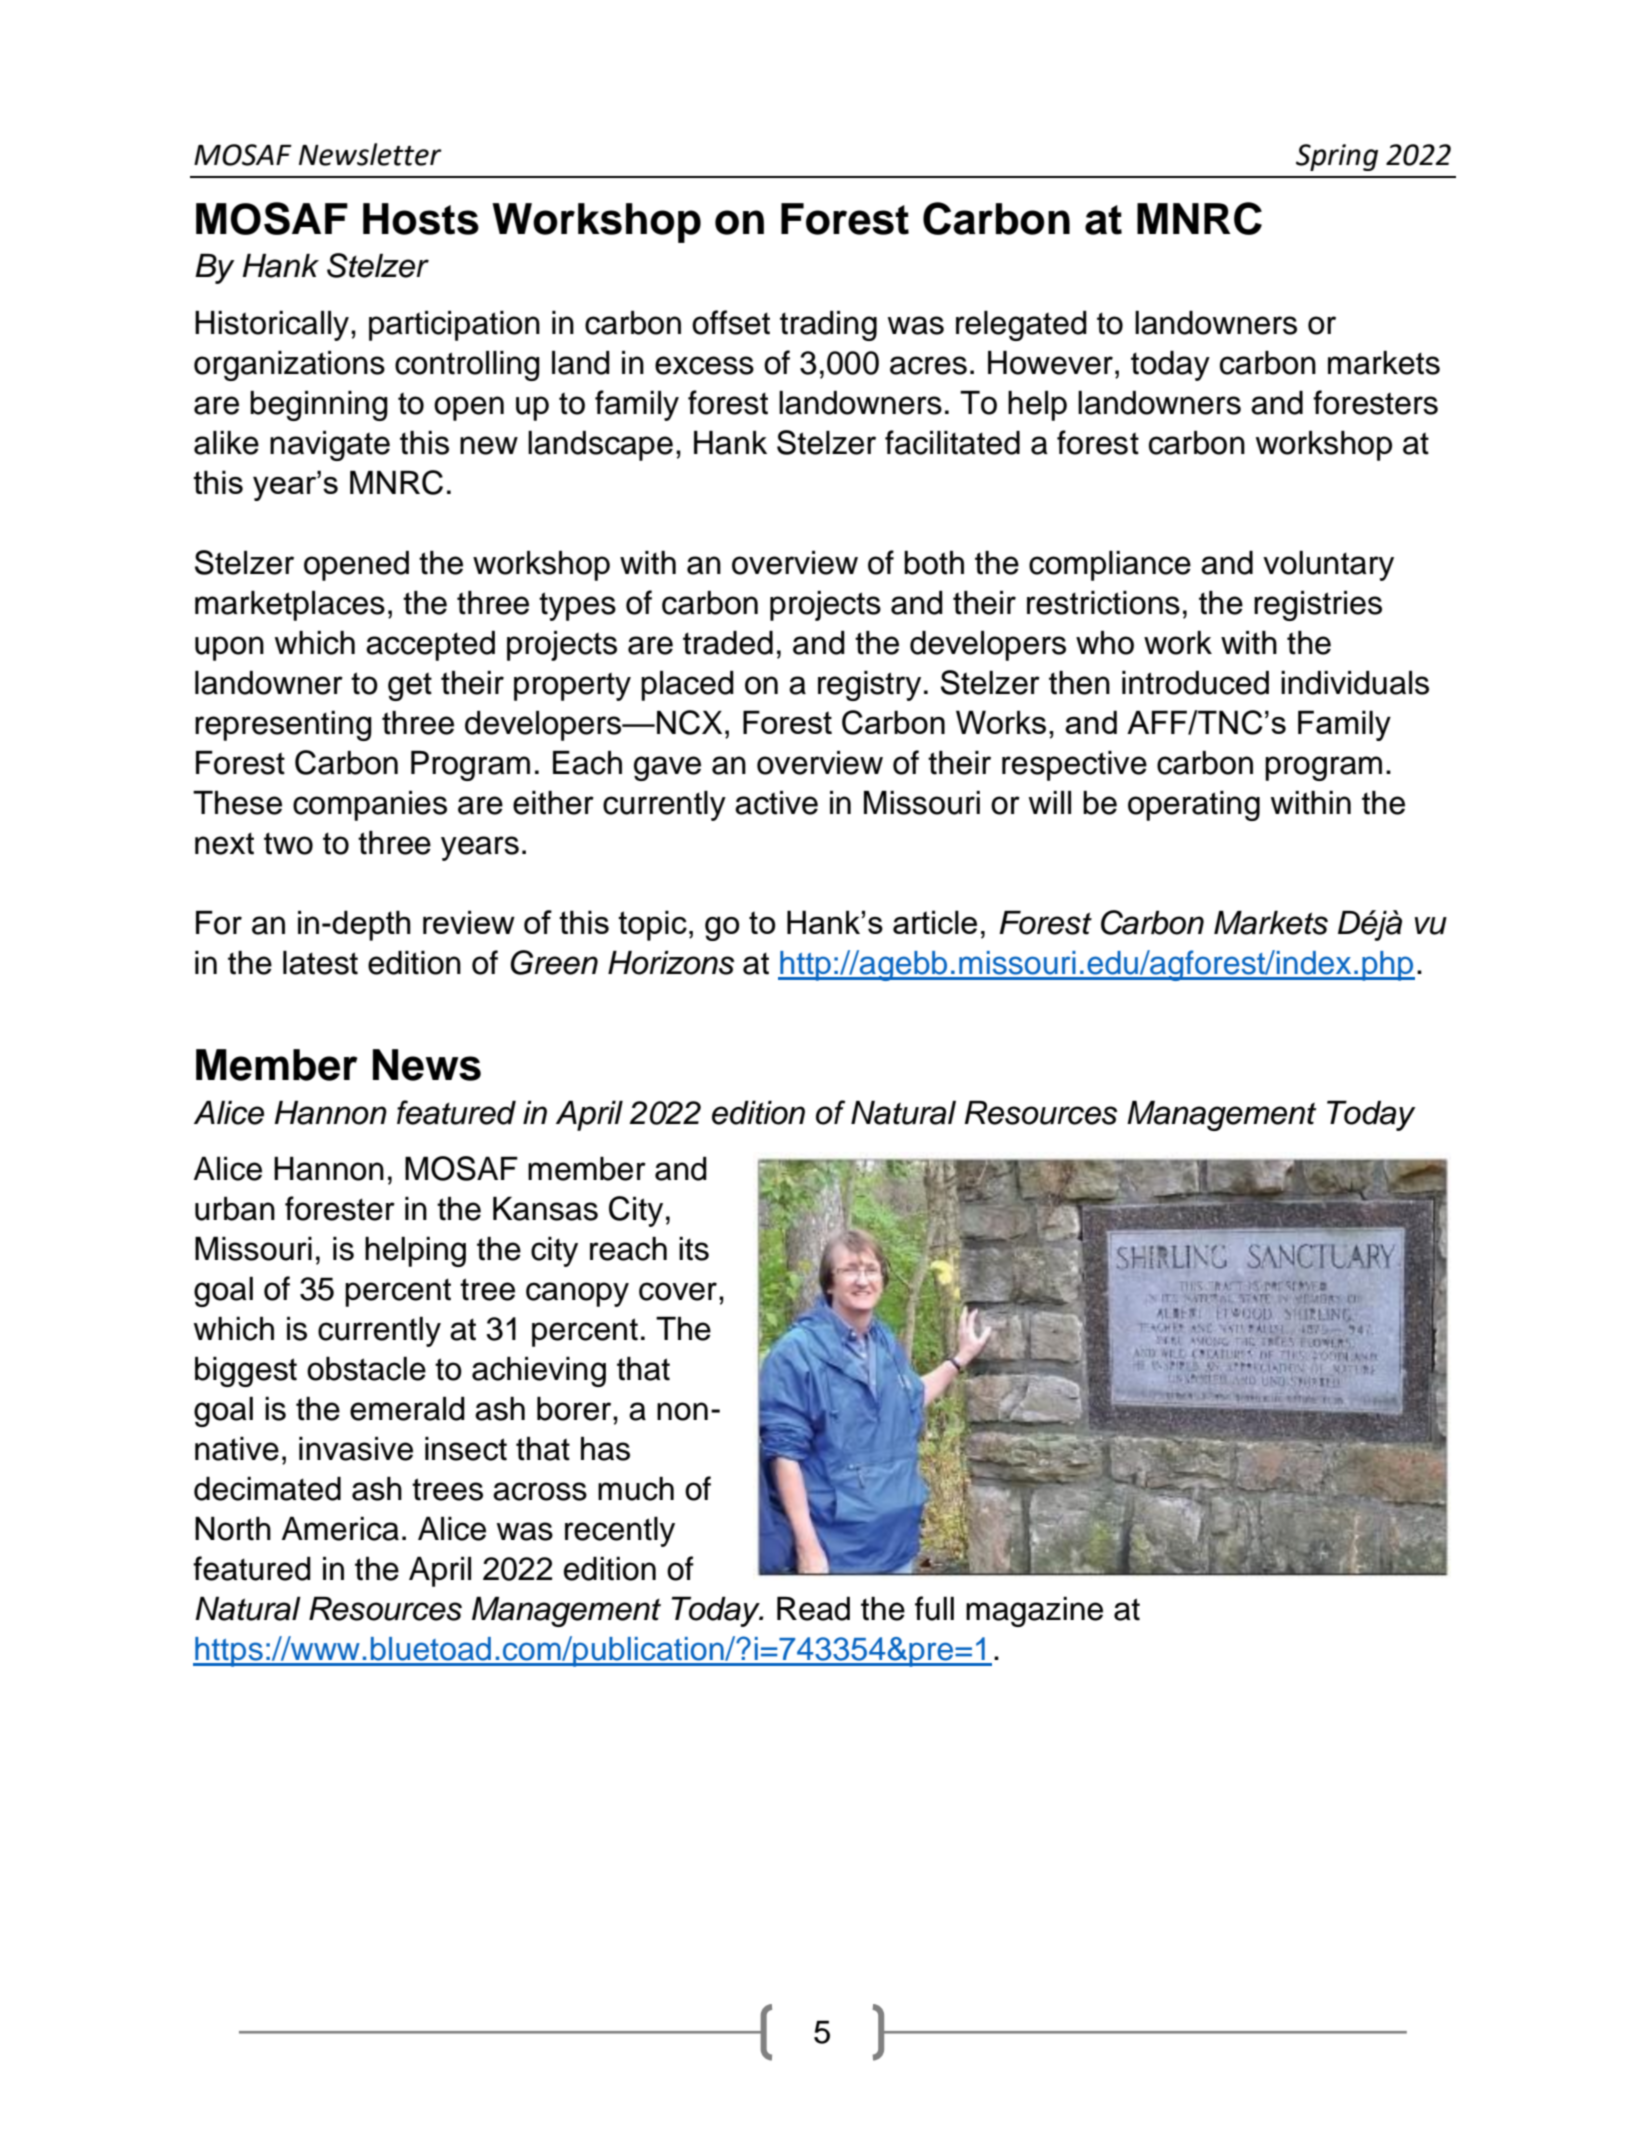 The width and height of the page is (1645, 2129). What do you see at coordinates (421, 219) in the page?
I see `Hosts` at bounding box center [421, 219].
